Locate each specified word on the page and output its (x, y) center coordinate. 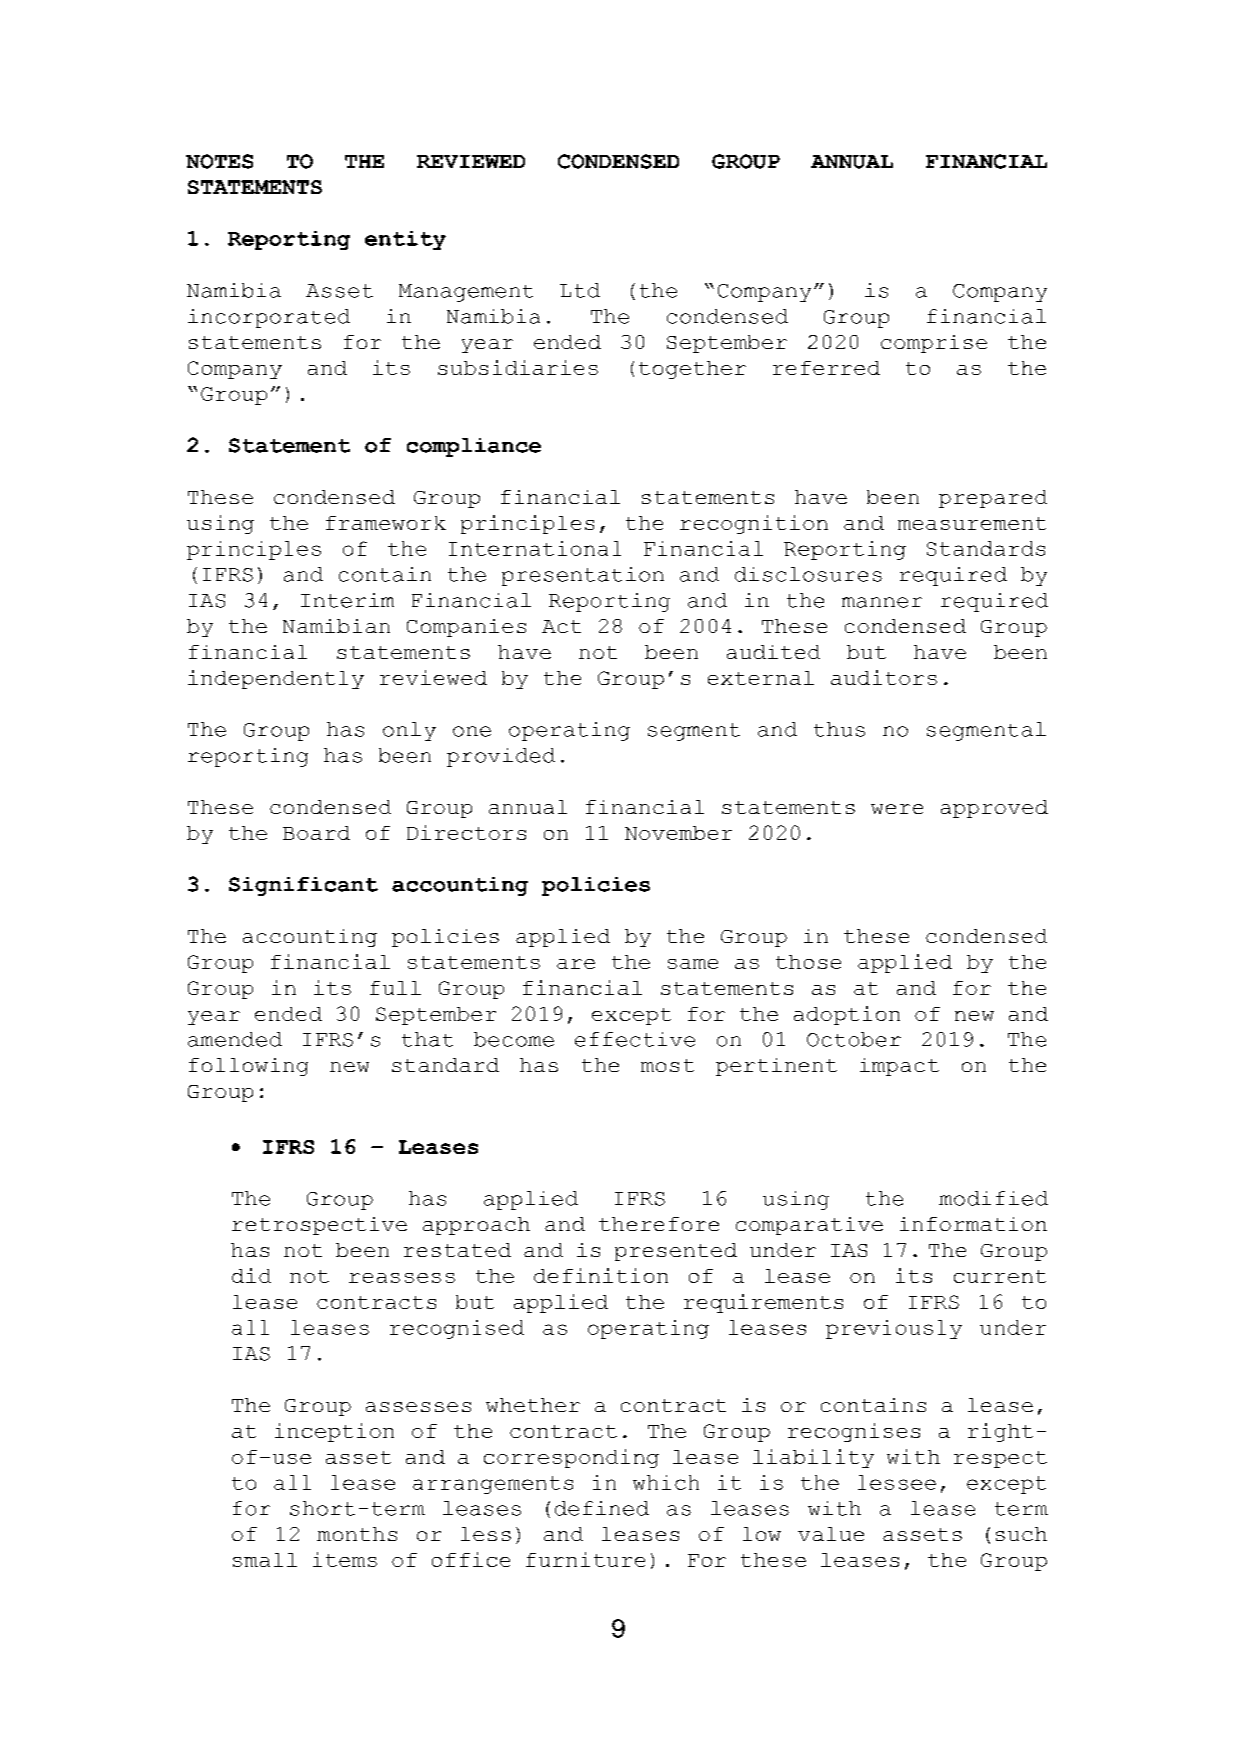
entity (405, 240)
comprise (934, 344)
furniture (585, 1559)
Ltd (580, 290)
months (357, 1534)
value (831, 1534)
